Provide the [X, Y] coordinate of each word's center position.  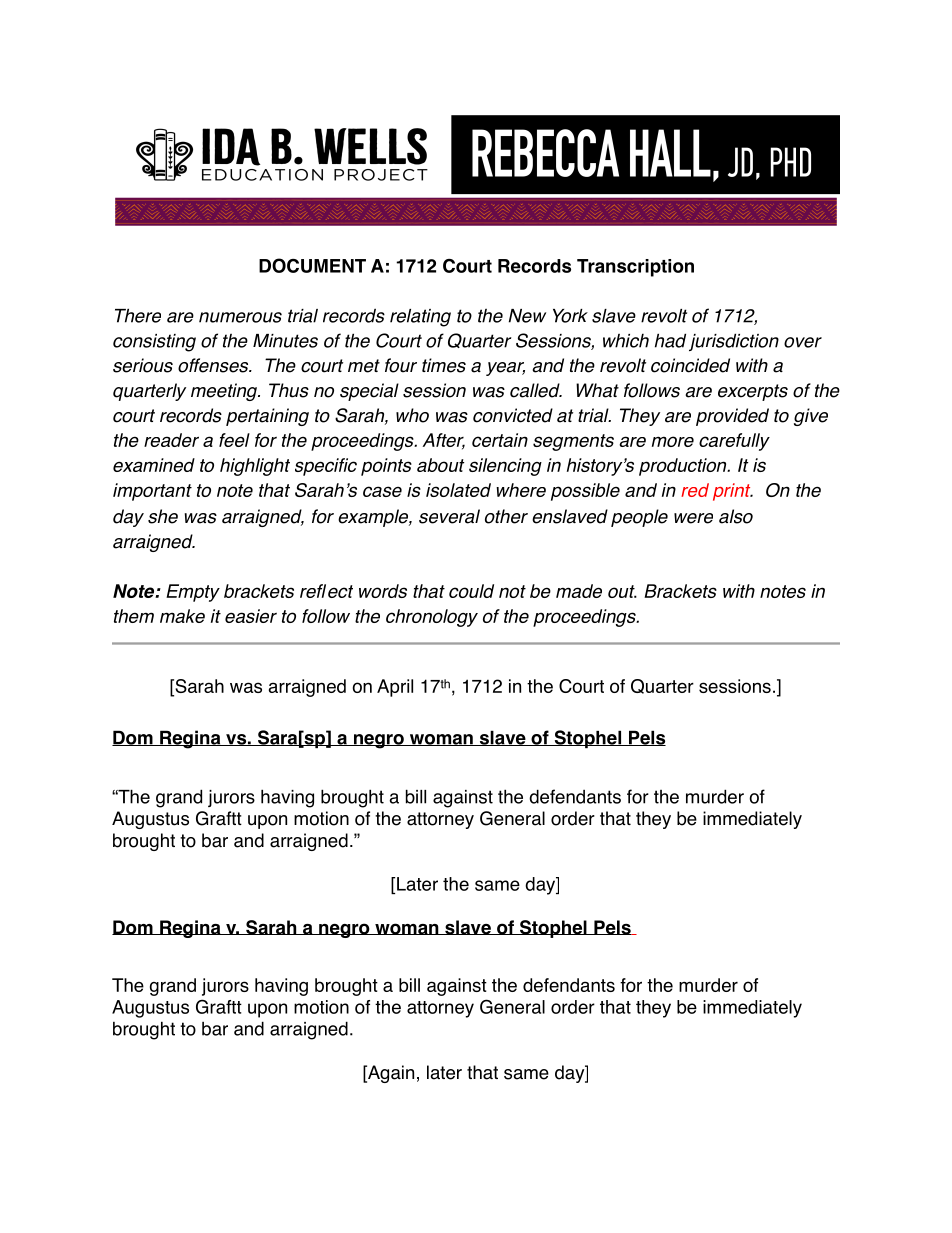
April [395, 688]
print [733, 492]
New [527, 316]
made [579, 591]
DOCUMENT [312, 265]
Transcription [635, 268]
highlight [255, 467]
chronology [432, 618]
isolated [458, 490]
